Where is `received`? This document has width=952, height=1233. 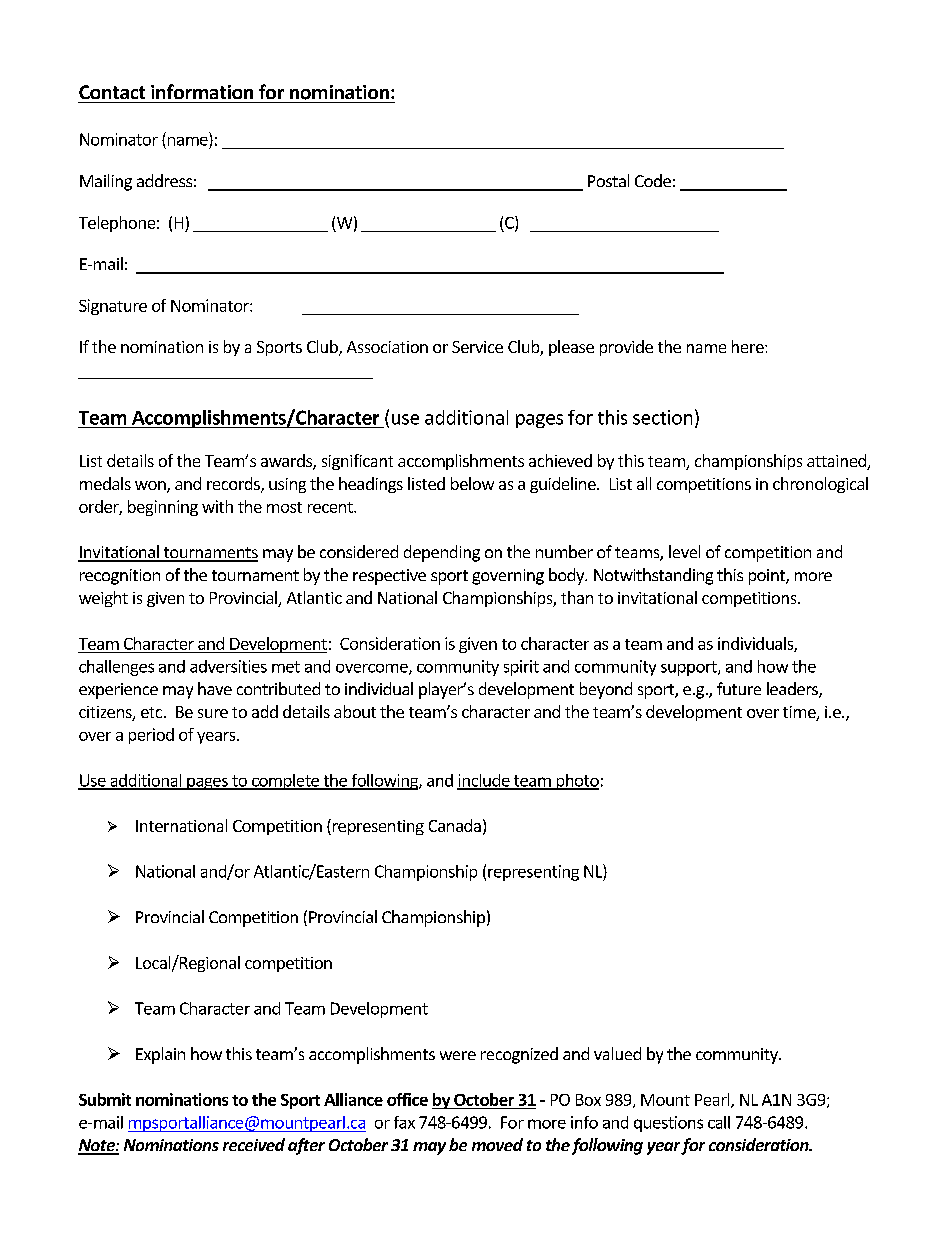
received is located at coordinates (254, 1144).
